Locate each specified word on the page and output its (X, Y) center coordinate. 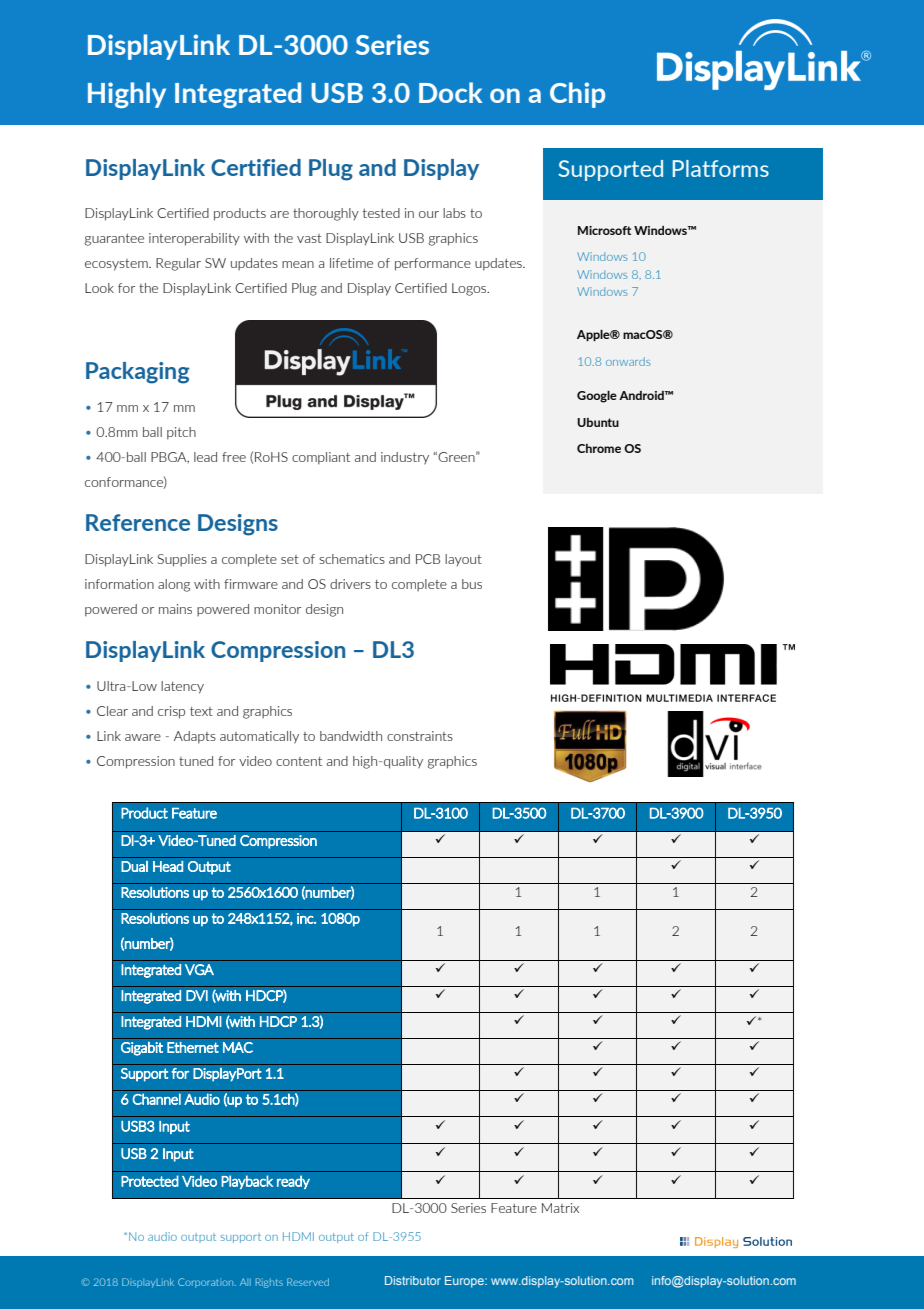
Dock (450, 92)
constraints (420, 736)
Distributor (413, 1280)
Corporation (207, 1283)
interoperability (194, 239)
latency (182, 687)
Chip (577, 95)
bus (472, 584)
